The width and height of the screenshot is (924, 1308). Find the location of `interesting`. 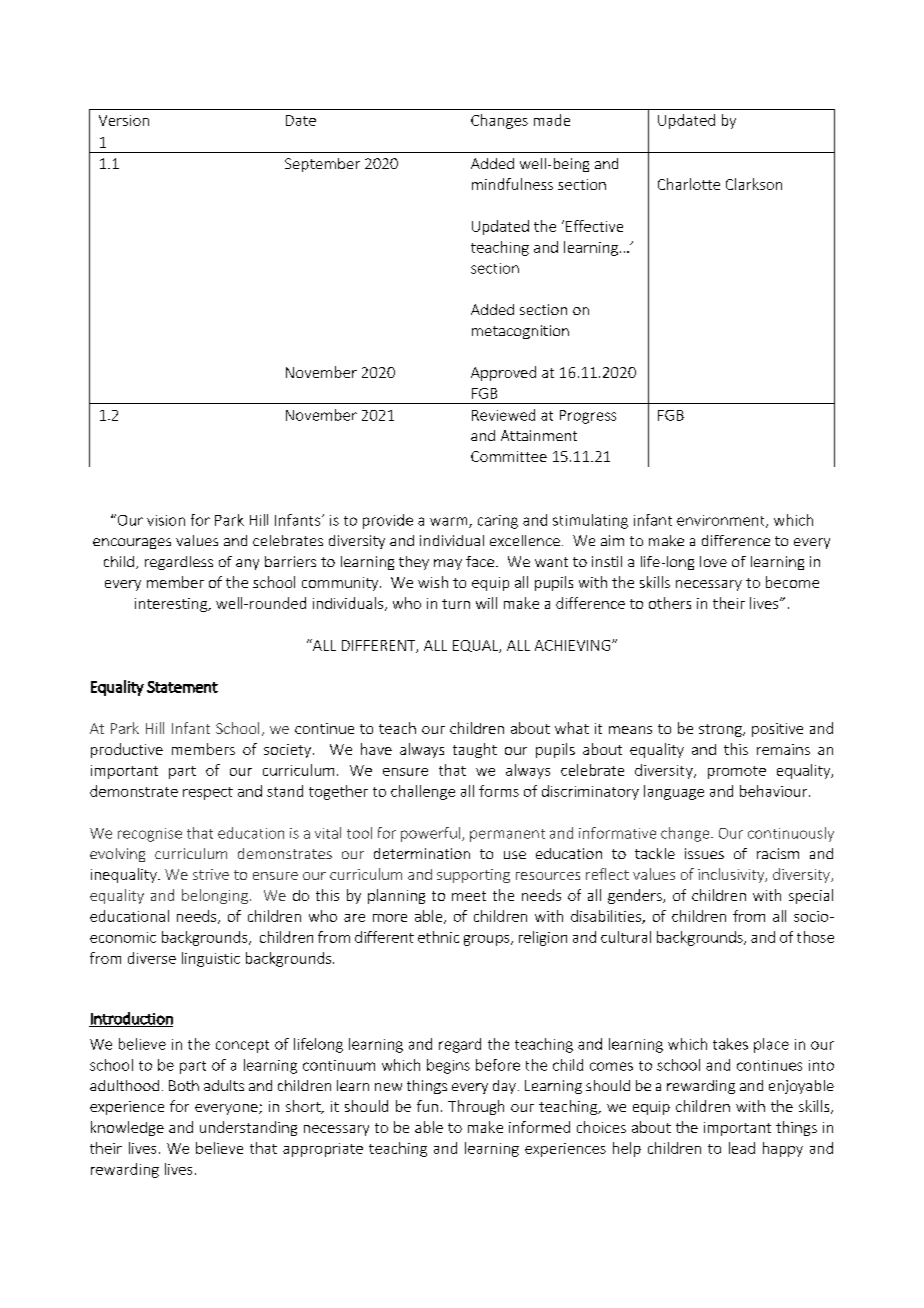

interesting is located at coordinates (172, 605).
